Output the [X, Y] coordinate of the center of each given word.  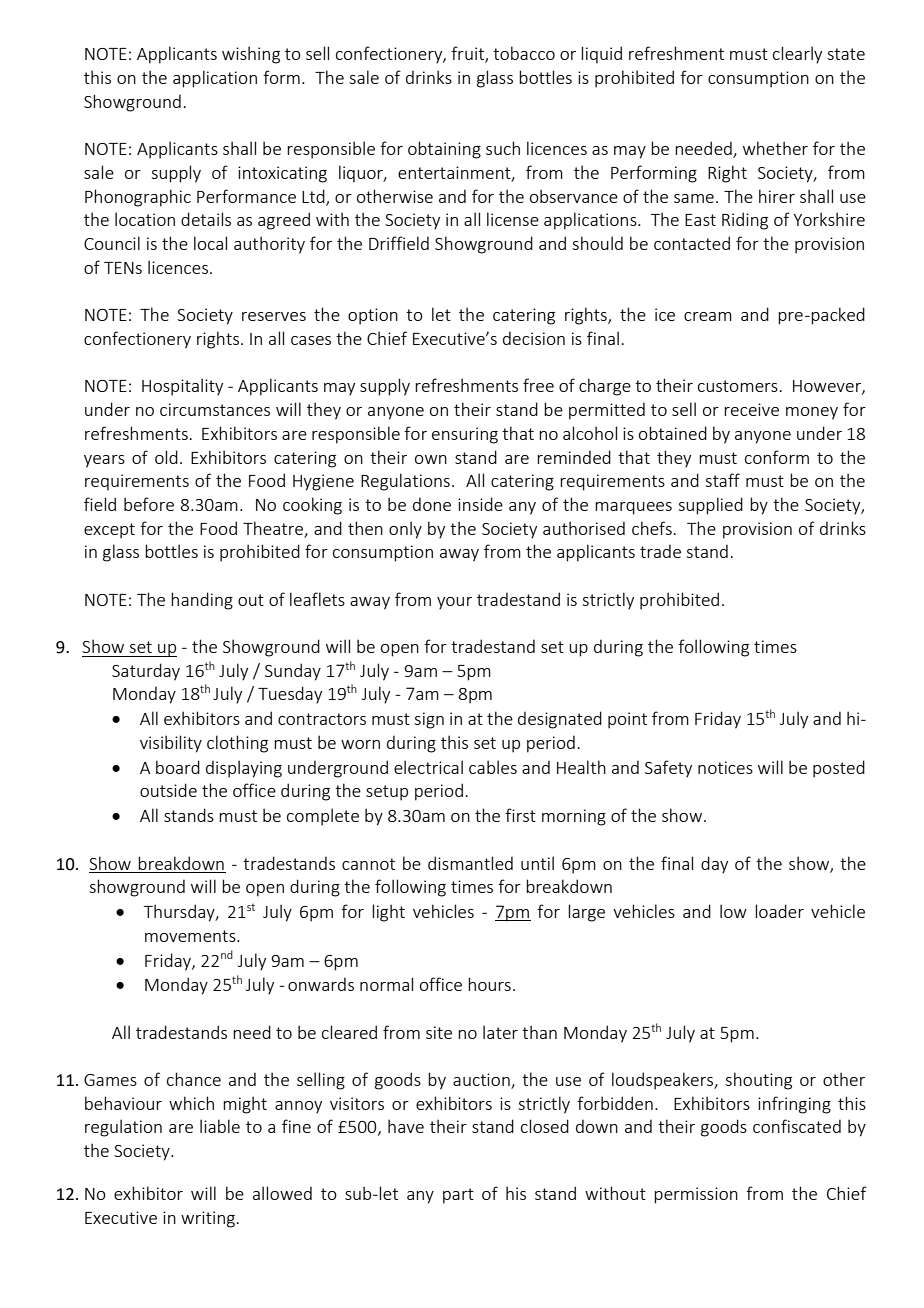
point [627, 720]
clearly [797, 55]
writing [208, 1219]
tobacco [524, 53]
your [454, 603]
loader [779, 911]
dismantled [470, 863]
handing [202, 601]
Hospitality [182, 387]
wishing [251, 55]
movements [191, 936]
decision [534, 338]
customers [738, 386]
